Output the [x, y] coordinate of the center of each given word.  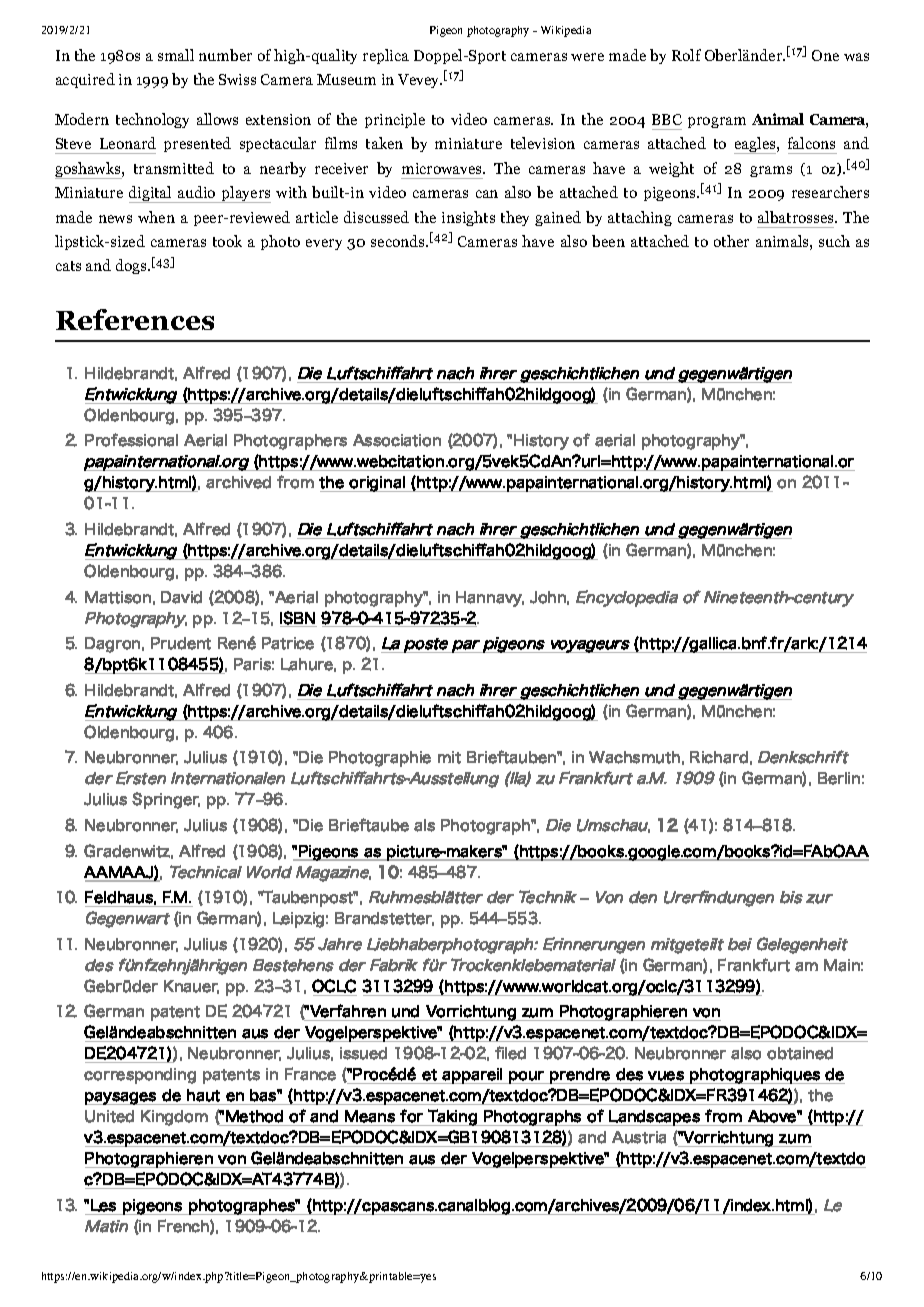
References [135, 319]
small [176, 55]
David [181, 597]
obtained [800, 1053]
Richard [719, 757]
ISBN [298, 619]
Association [397, 440]
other [731, 241]
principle [395, 120]
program [717, 122]
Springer [166, 800]
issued [363, 1053]
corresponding [140, 1076]
